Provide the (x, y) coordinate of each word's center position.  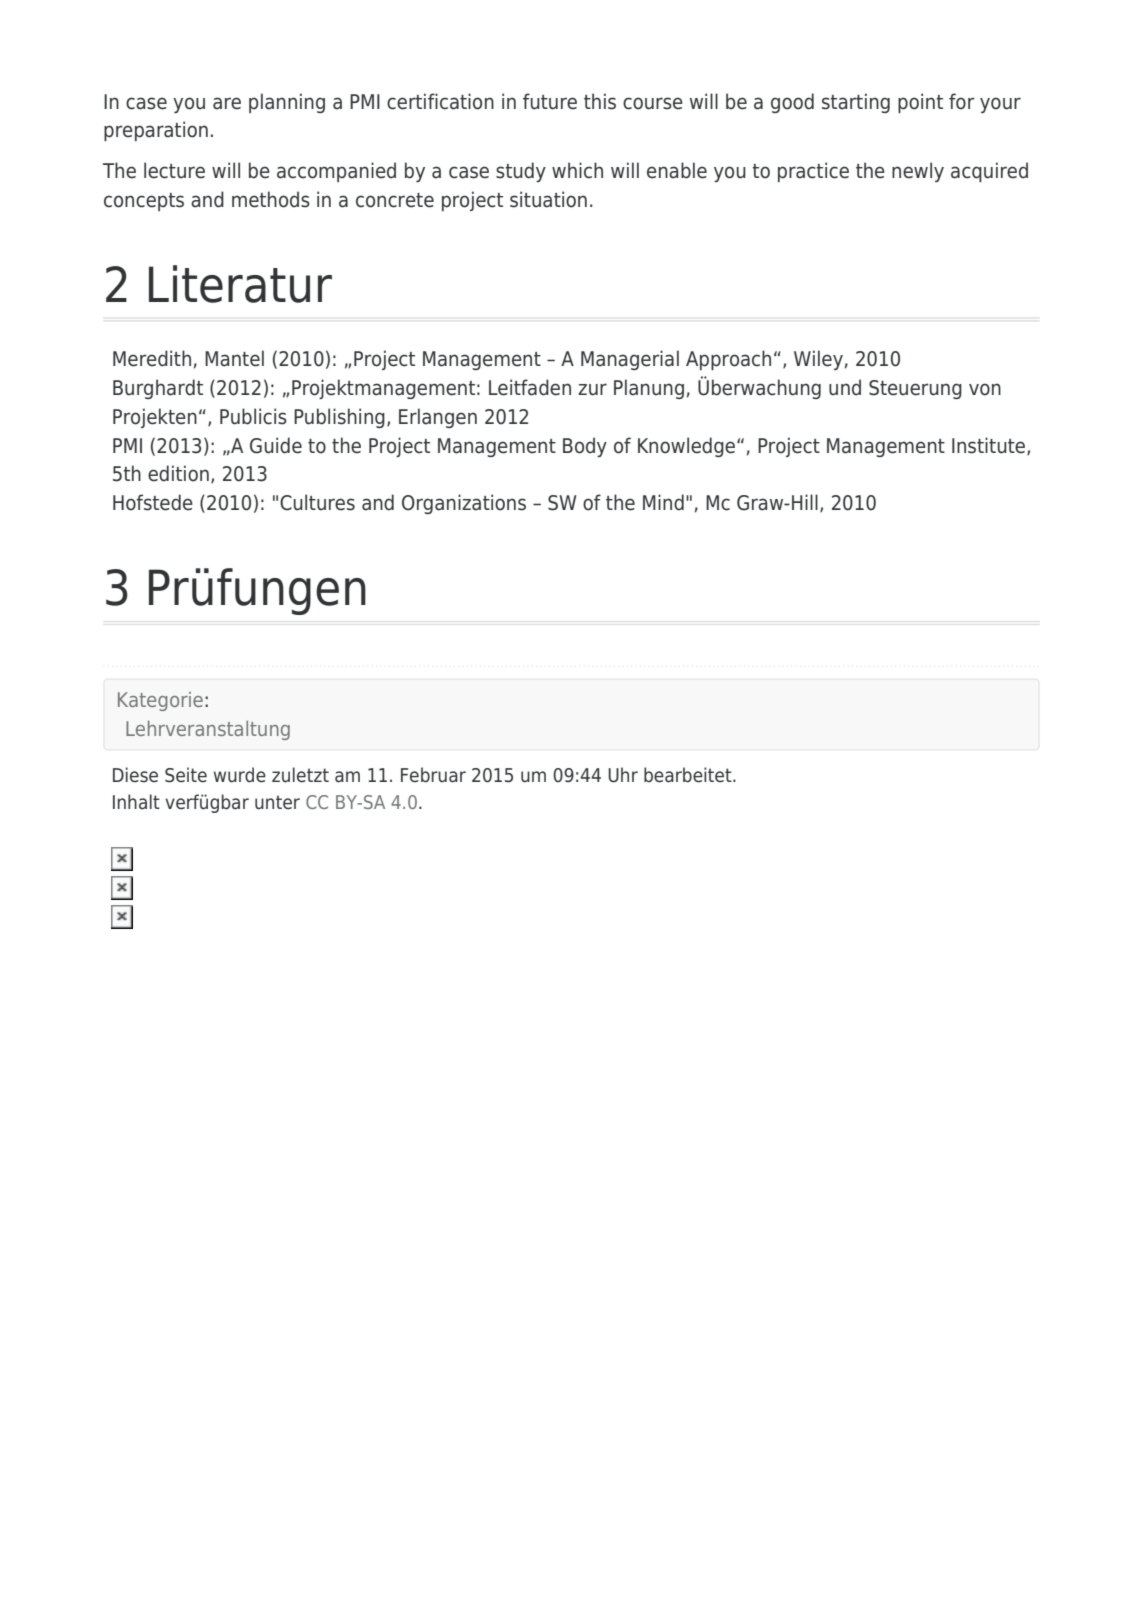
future (550, 101)
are (227, 103)
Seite (186, 775)
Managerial (630, 360)
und (845, 387)
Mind (663, 502)
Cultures (317, 502)
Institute (990, 446)
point (920, 103)
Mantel (234, 358)
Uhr (623, 775)
